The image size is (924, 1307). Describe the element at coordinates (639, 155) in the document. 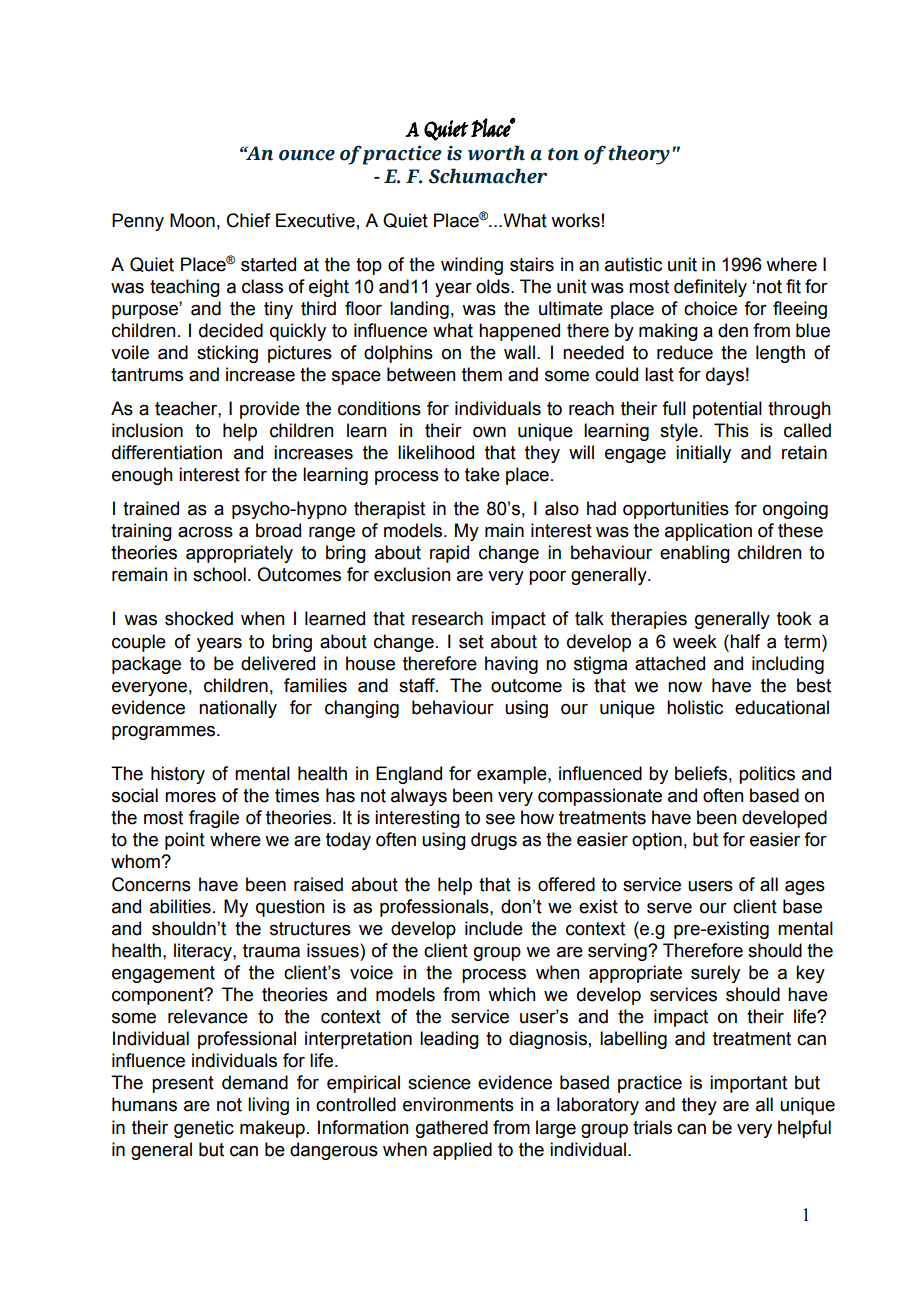

I see `theory` at that location.
